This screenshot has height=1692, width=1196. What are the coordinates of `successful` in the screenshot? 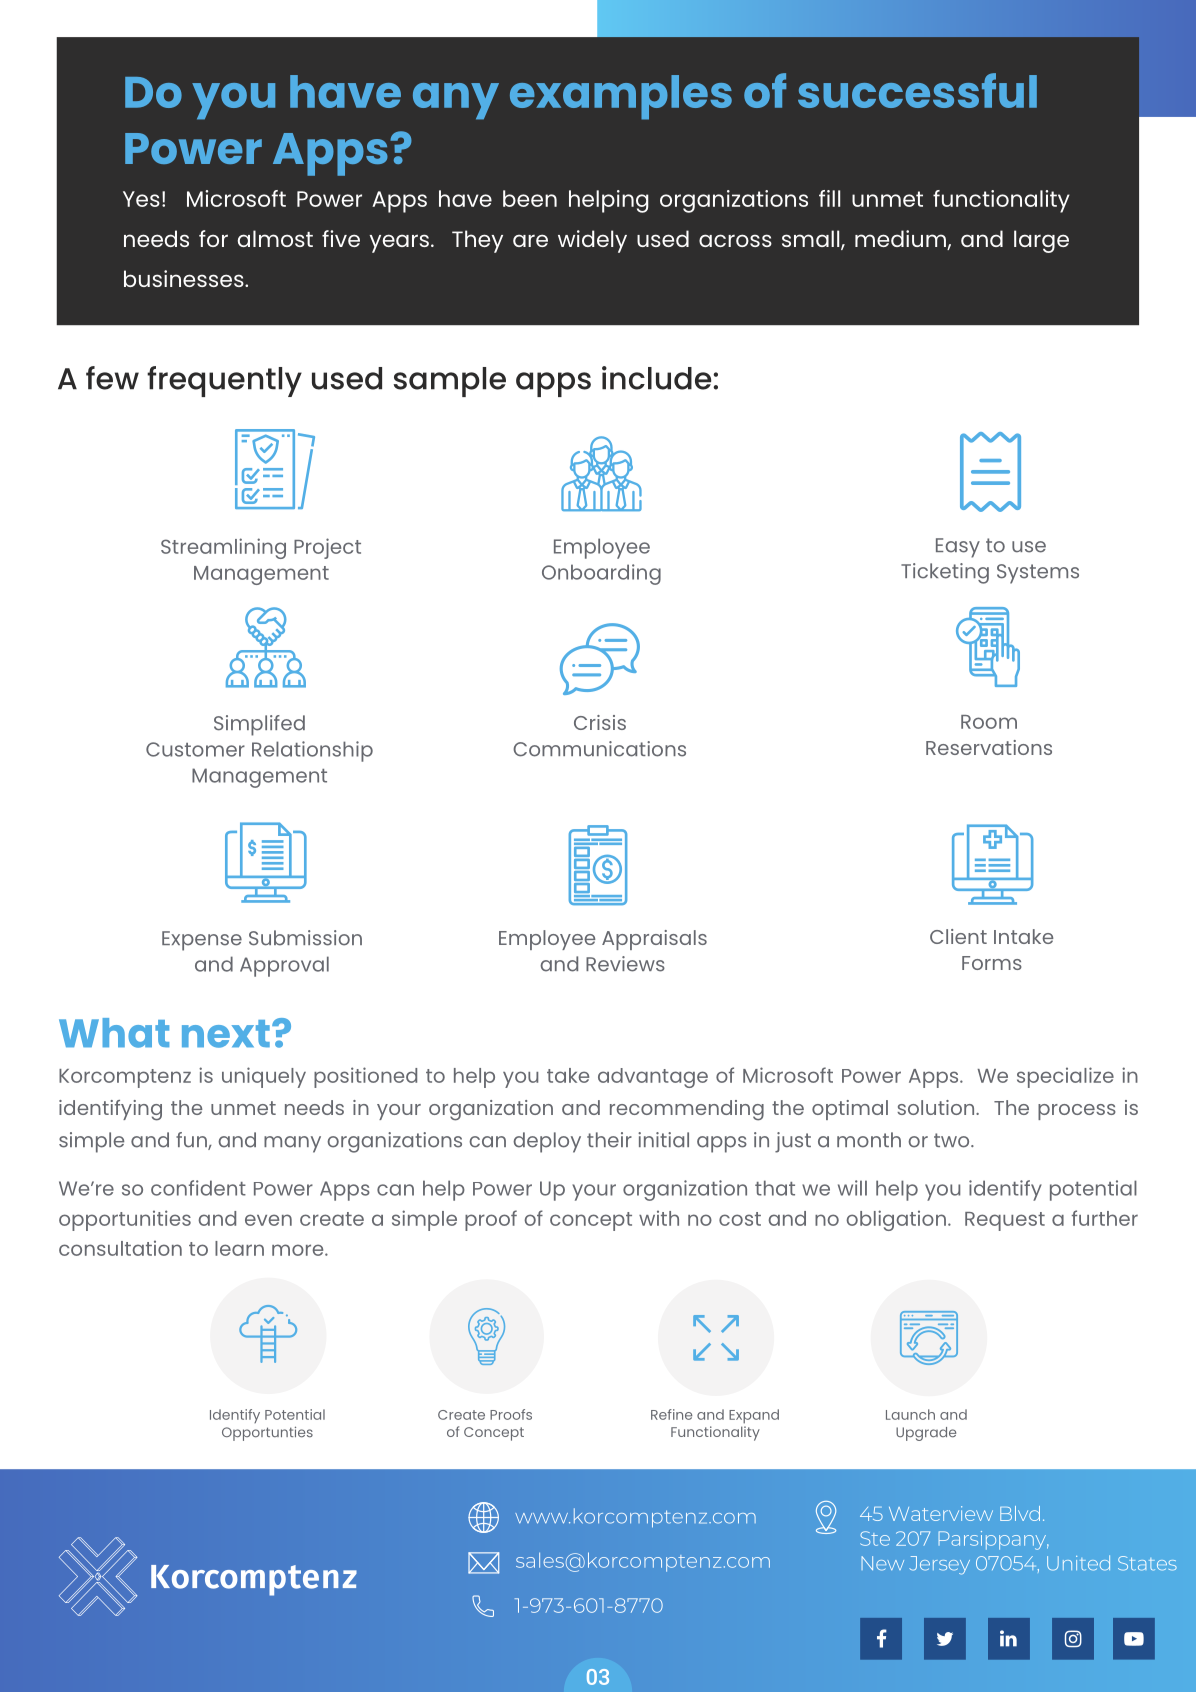 It's located at (917, 90).
